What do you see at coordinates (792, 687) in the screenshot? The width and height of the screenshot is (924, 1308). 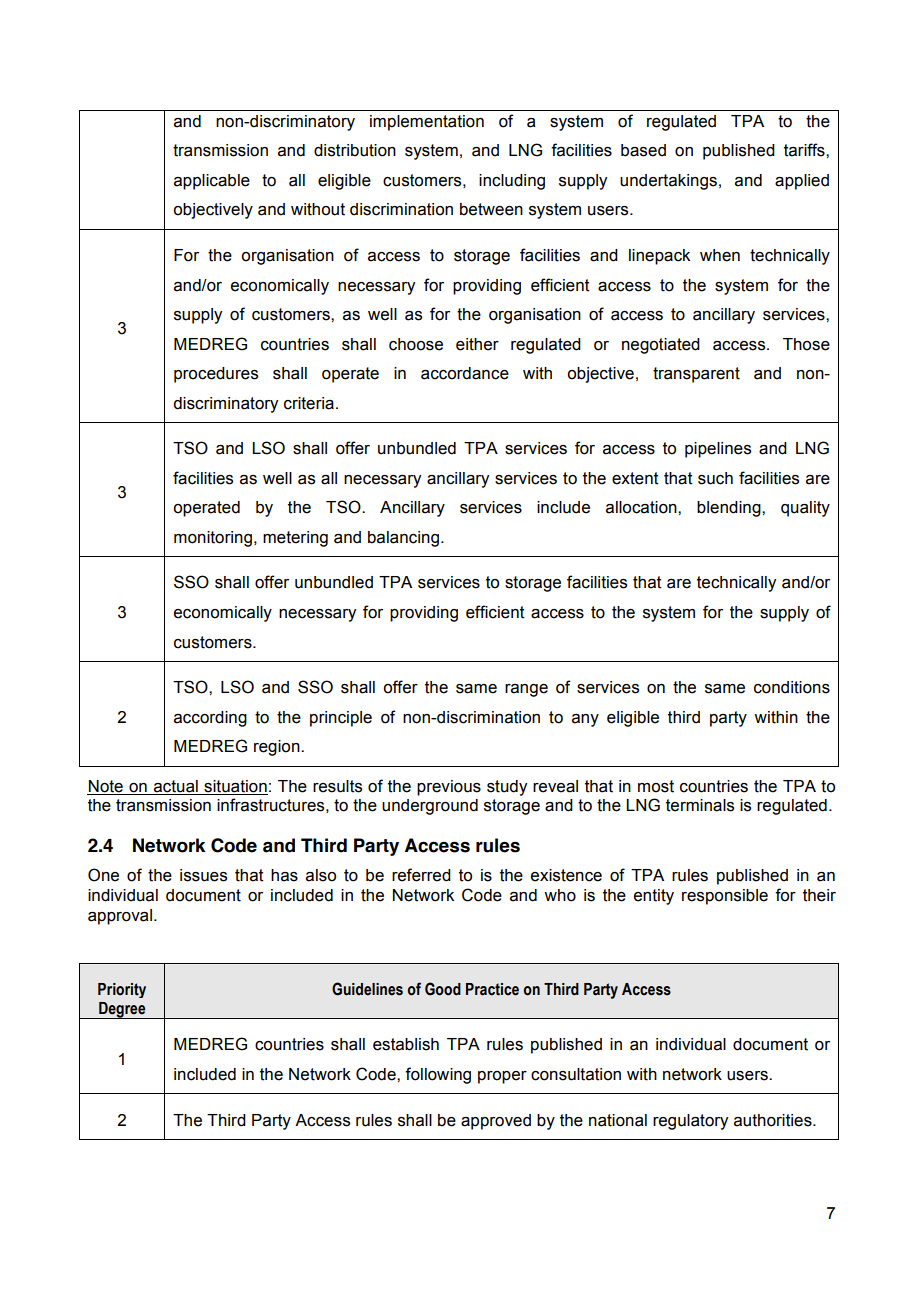 I see `conditions` at bounding box center [792, 687].
